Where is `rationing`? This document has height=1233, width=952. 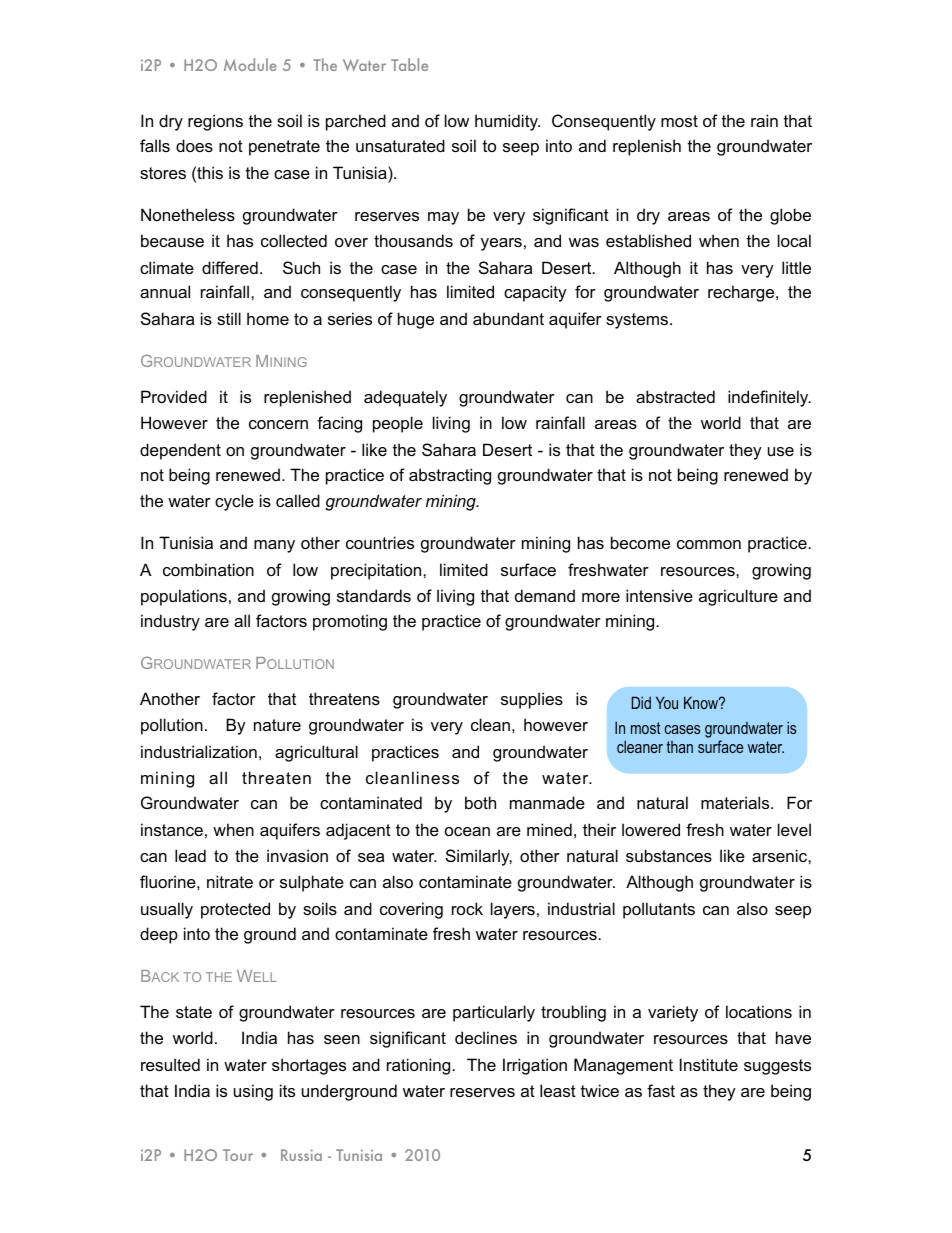 rationing is located at coordinates (418, 1066).
